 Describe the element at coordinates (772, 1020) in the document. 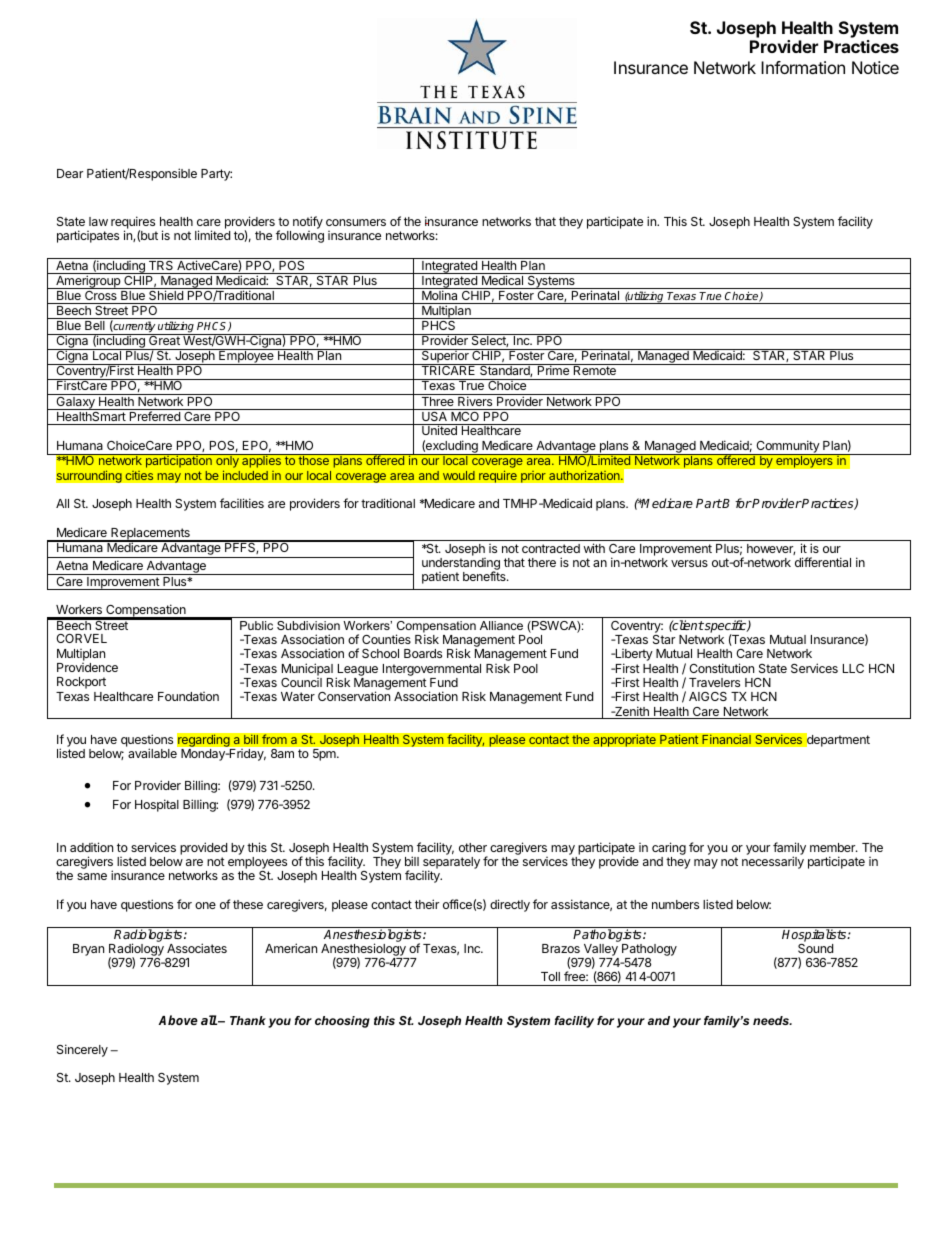

I see `needs` at that location.
